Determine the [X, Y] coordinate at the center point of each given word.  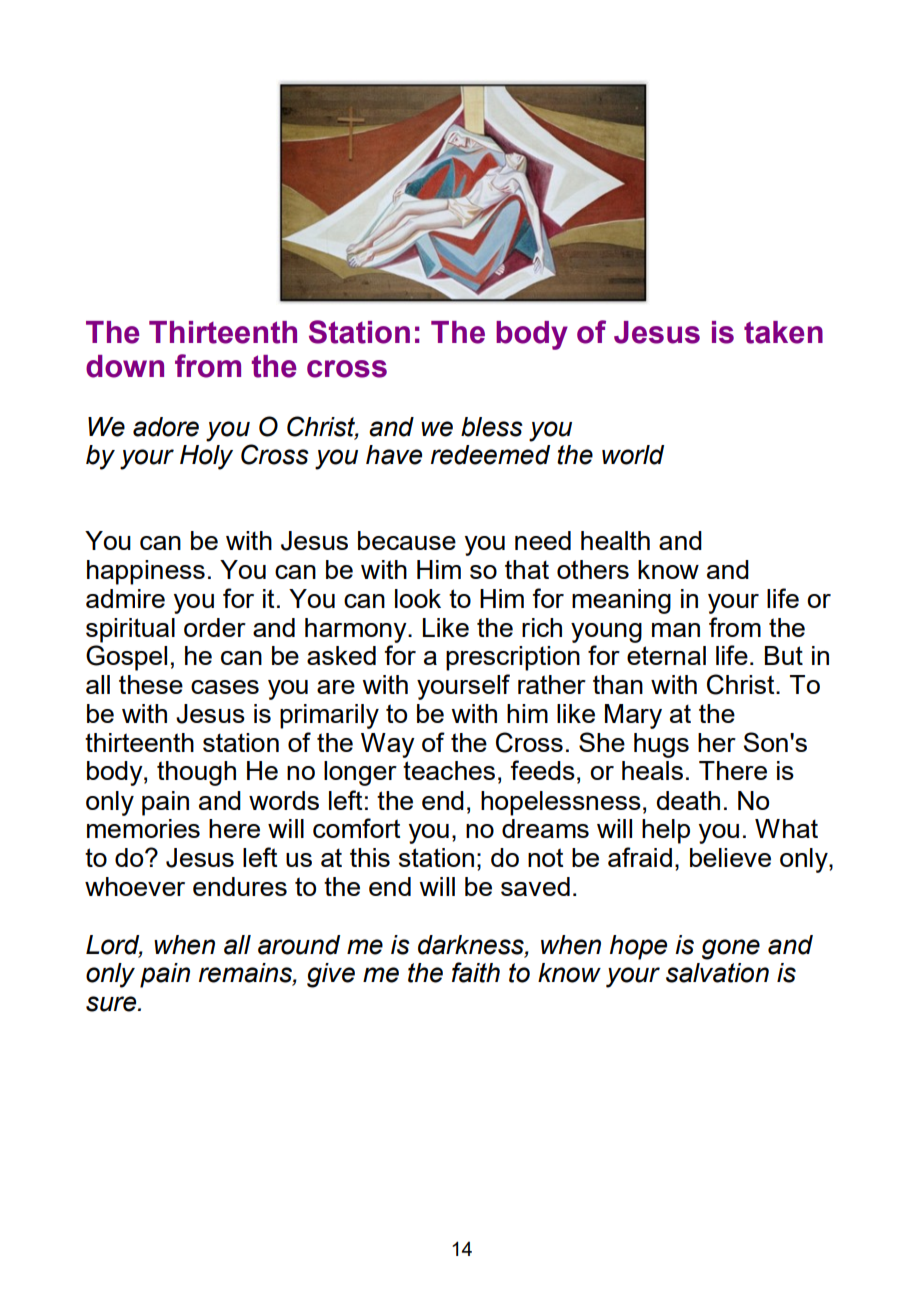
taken [783, 332]
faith [476, 972]
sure [112, 1004]
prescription [513, 658]
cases [225, 687]
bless [492, 427]
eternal [666, 655]
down [125, 366]
